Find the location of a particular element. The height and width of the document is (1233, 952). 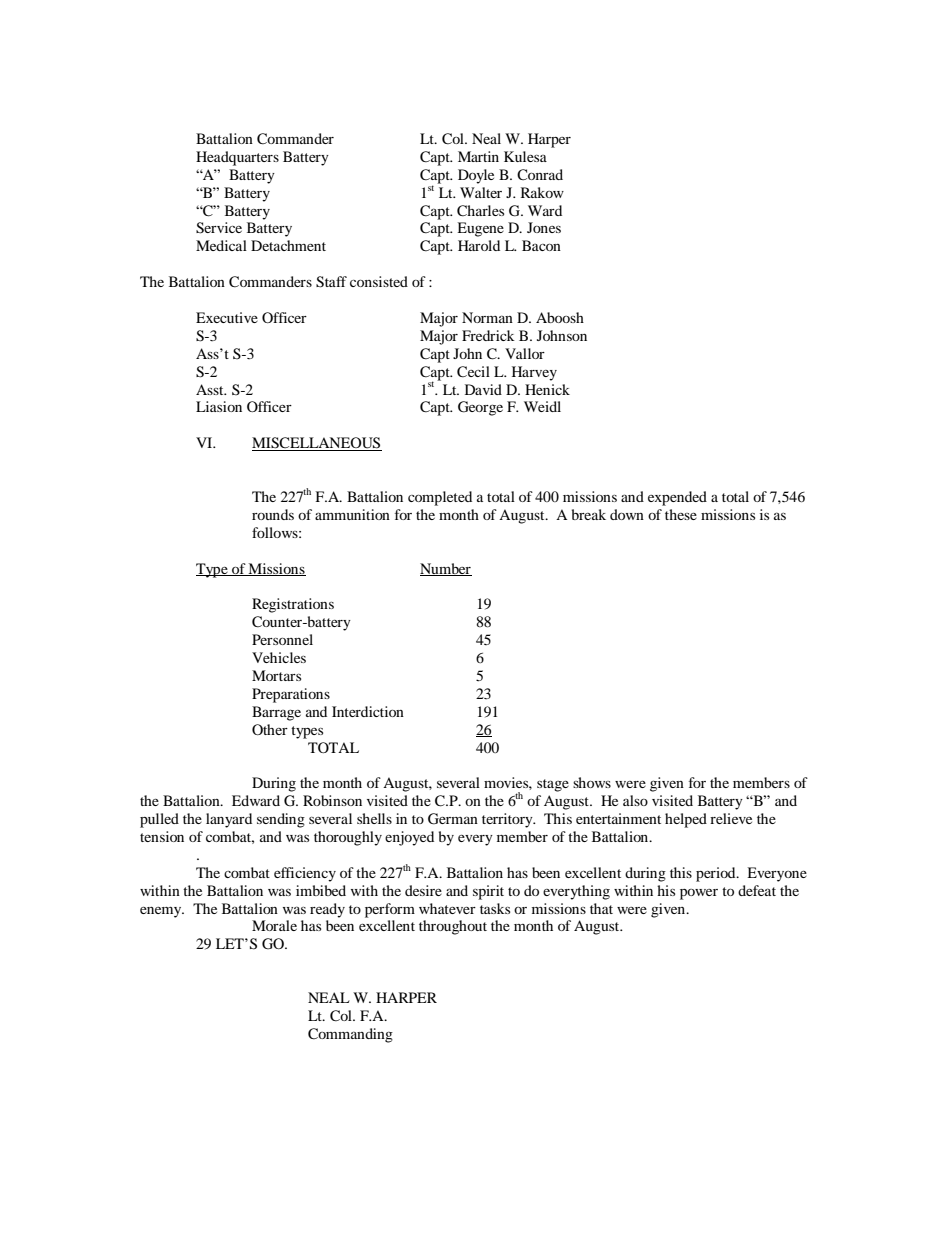

German is located at coordinates (453, 819).
